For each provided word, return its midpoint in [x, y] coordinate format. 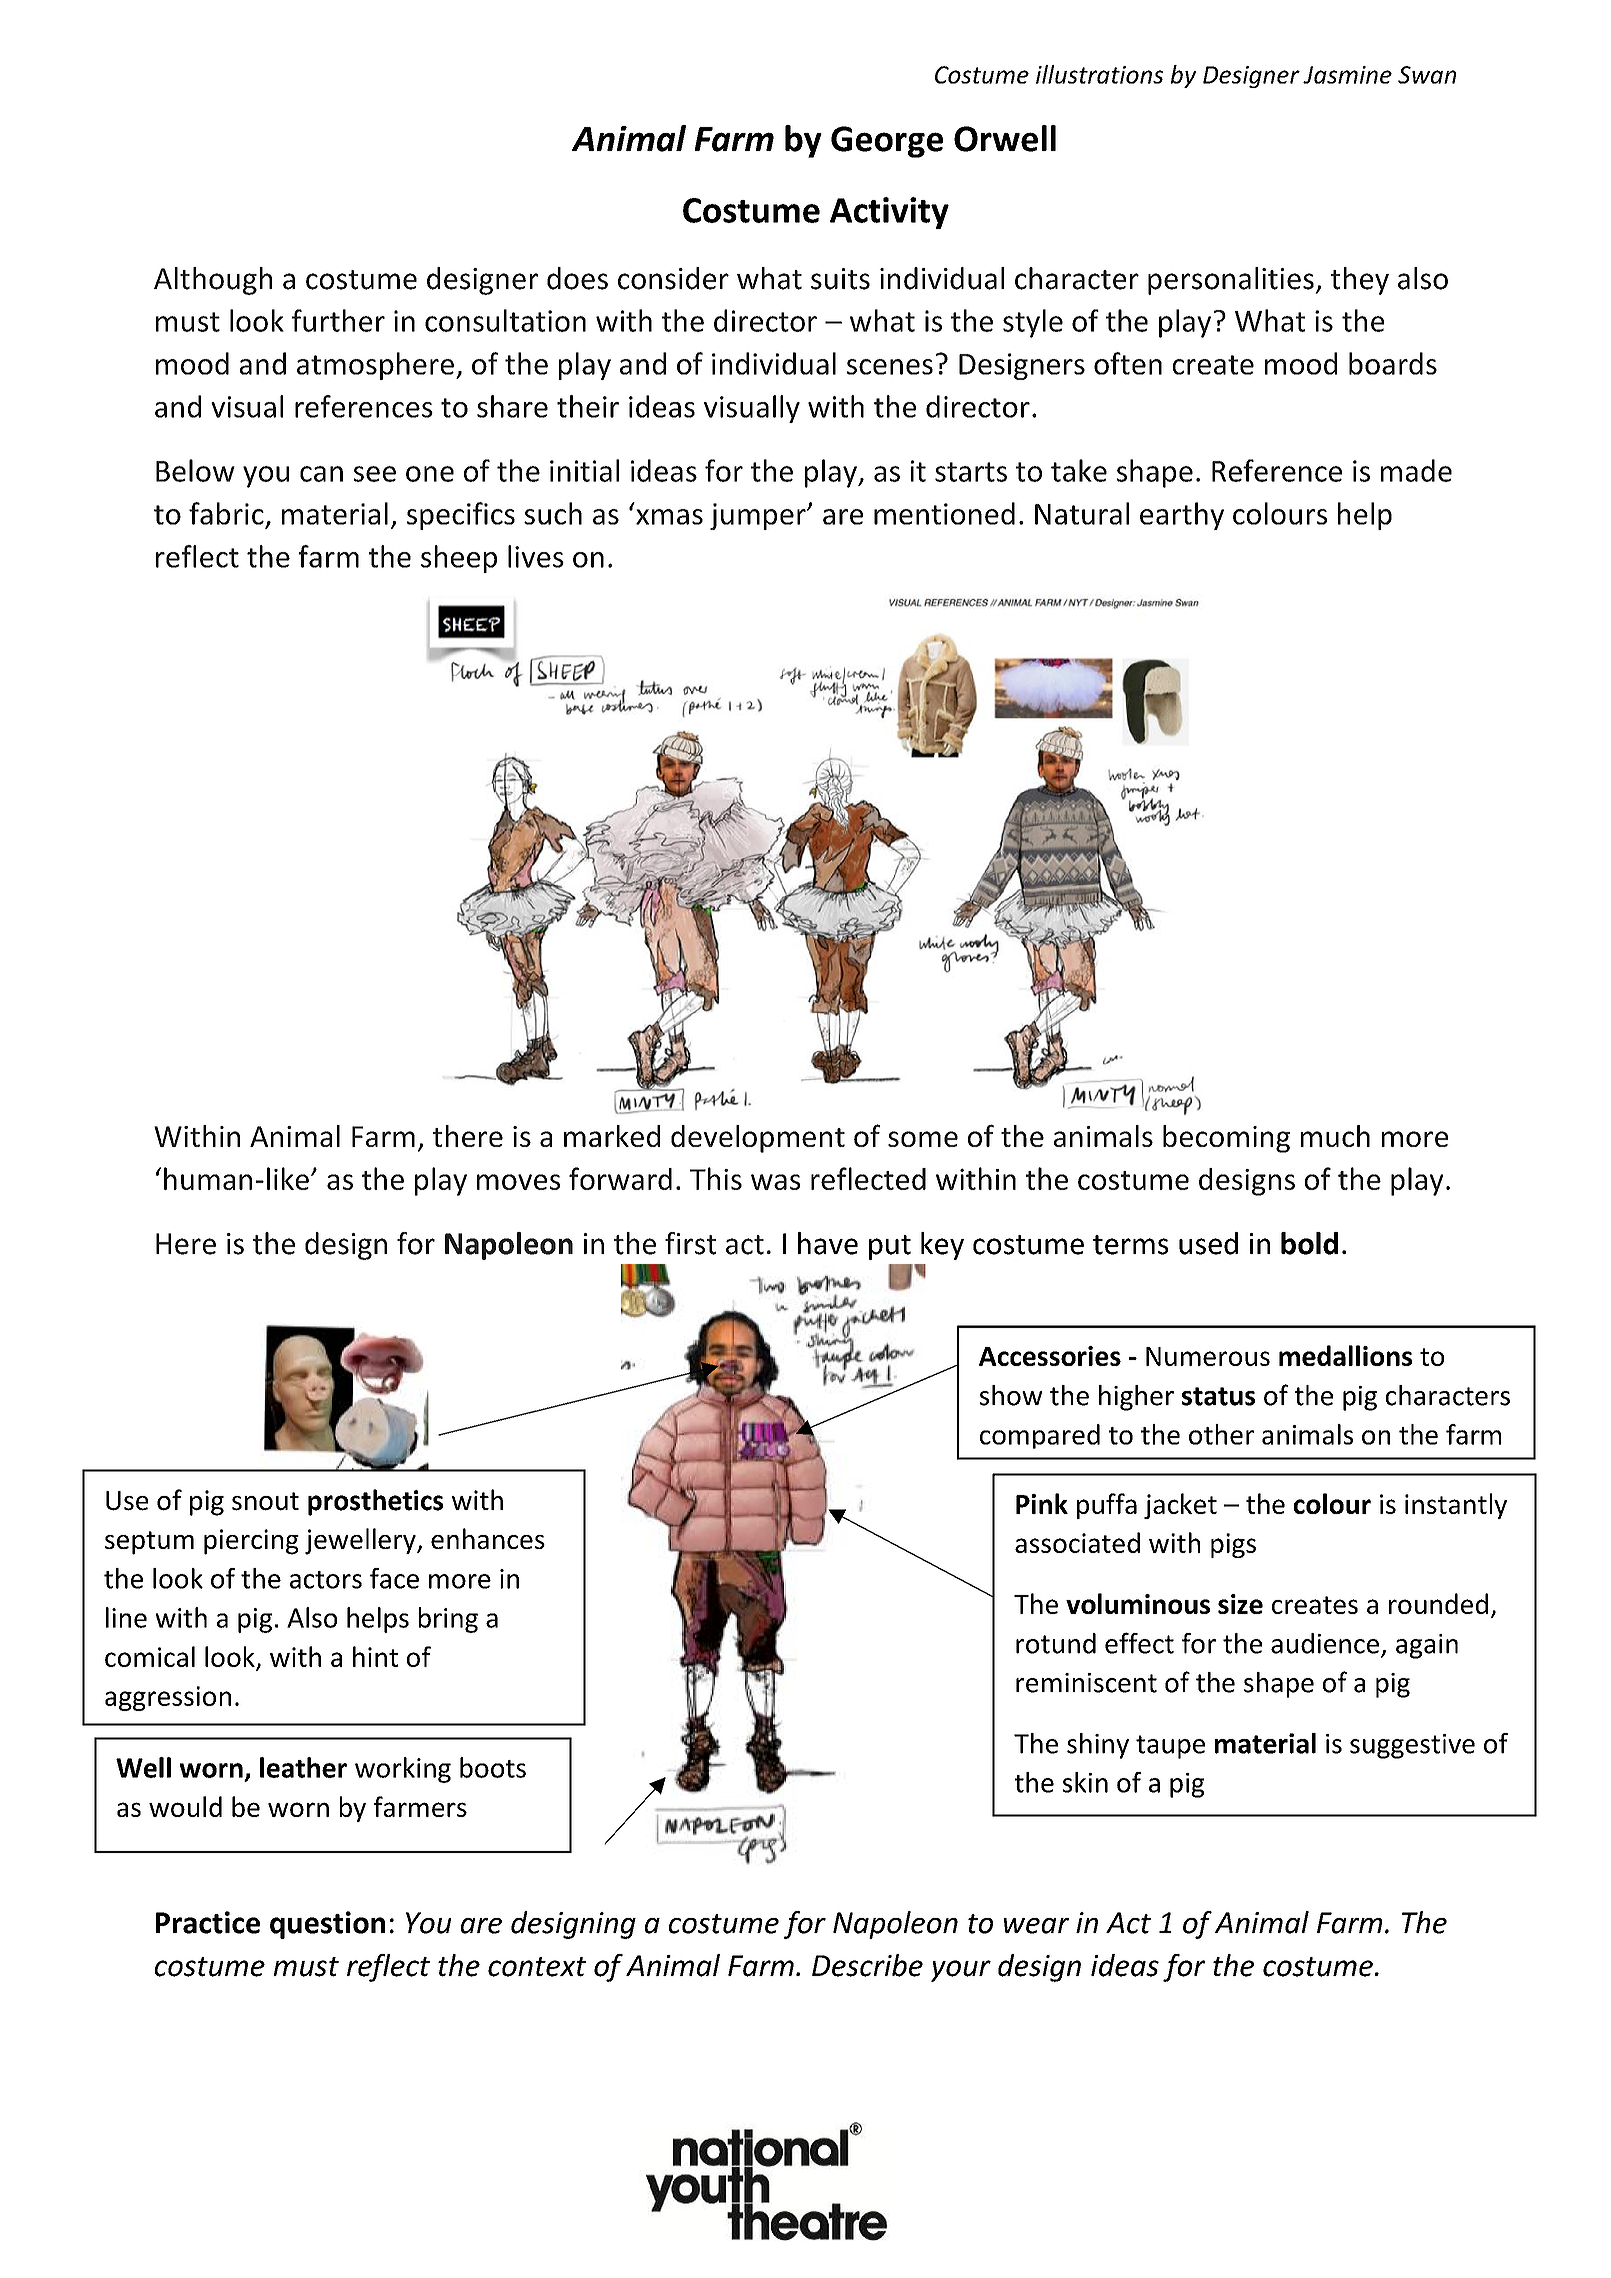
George [887, 142]
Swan [1427, 75]
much [1335, 1136]
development [758, 1139]
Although [213, 281]
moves [518, 1182]
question [327, 1925]
